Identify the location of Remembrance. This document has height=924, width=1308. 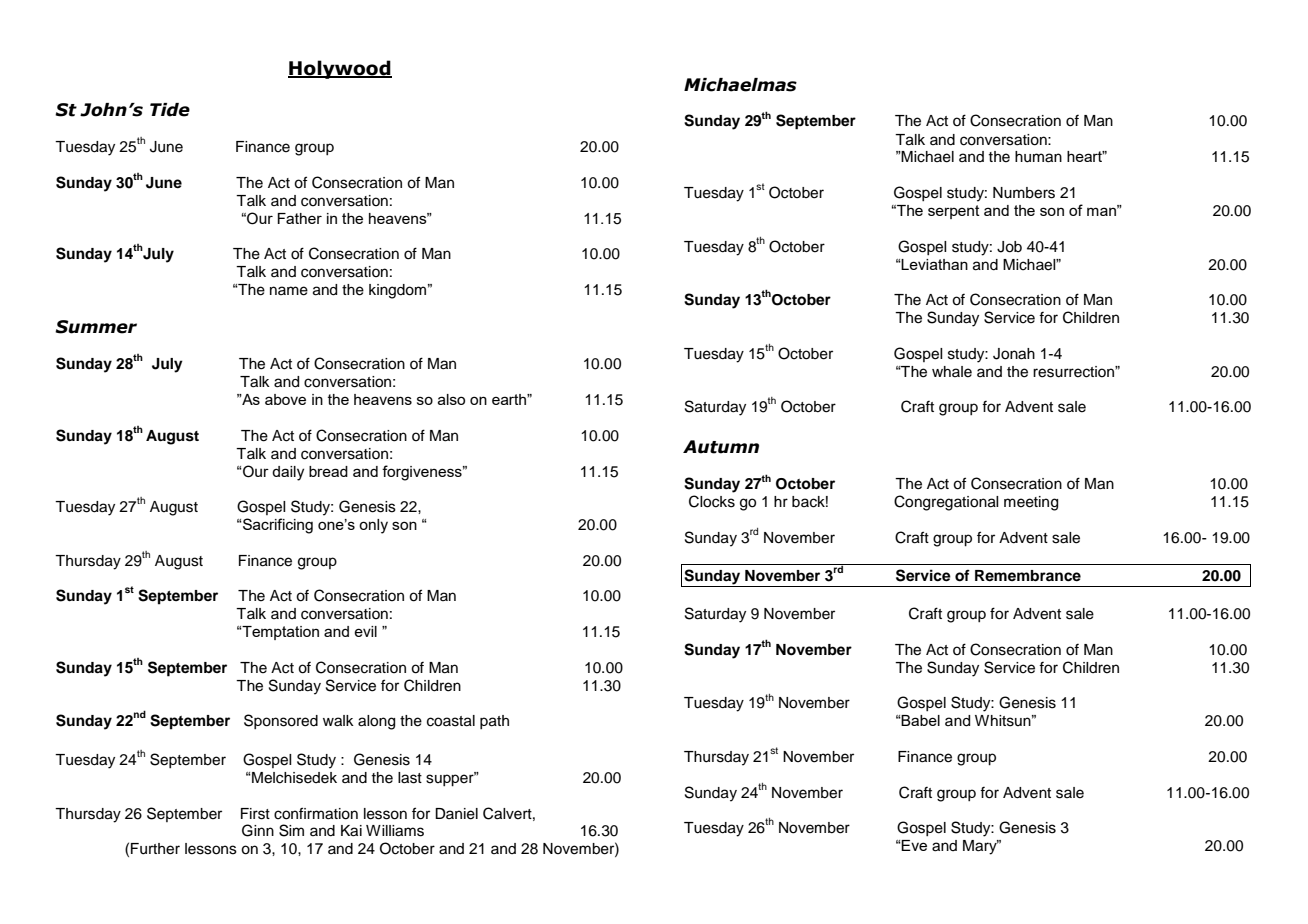
(1028, 576).
